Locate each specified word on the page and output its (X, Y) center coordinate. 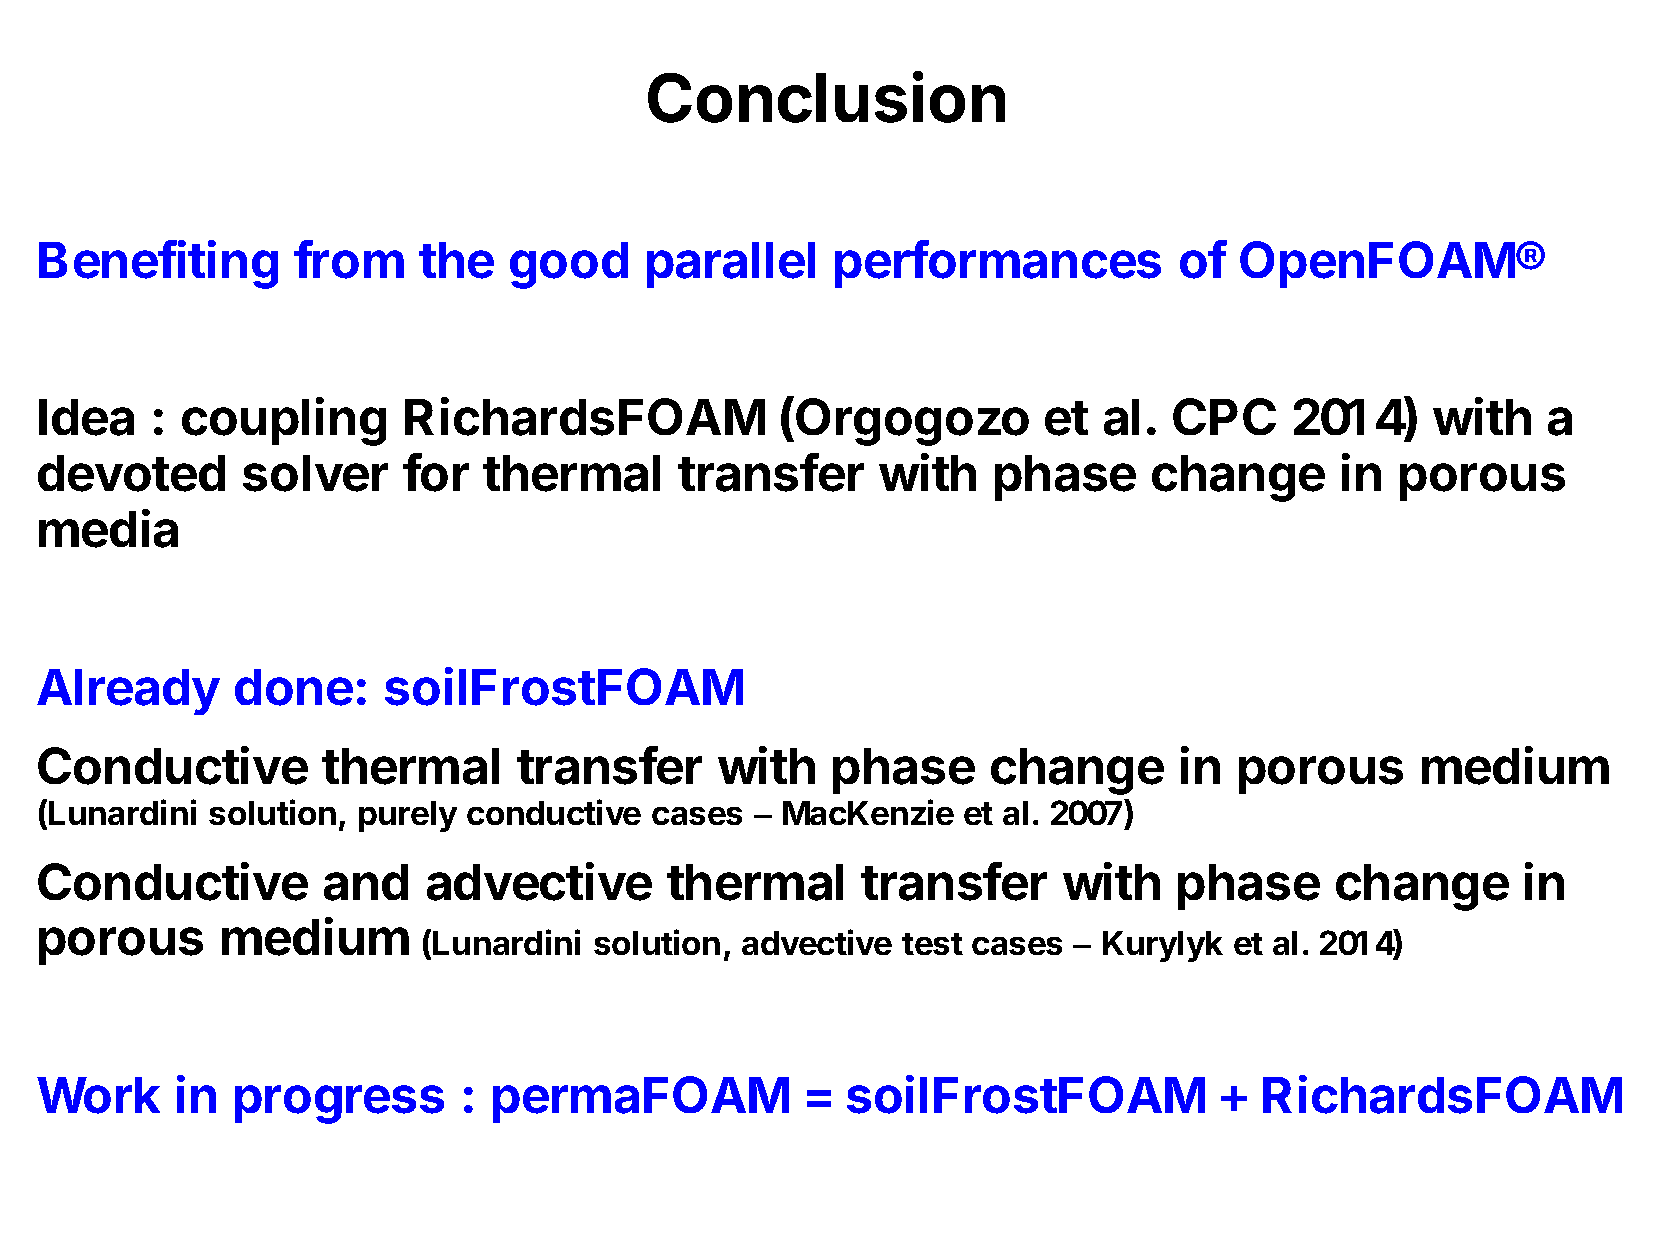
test (932, 944)
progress (339, 1104)
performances (998, 264)
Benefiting (158, 264)
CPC (1224, 416)
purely (408, 816)
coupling (284, 421)
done (294, 687)
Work (98, 1095)
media (108, 528)
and (366, 882)
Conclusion (826, 97)
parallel (731, 265)
